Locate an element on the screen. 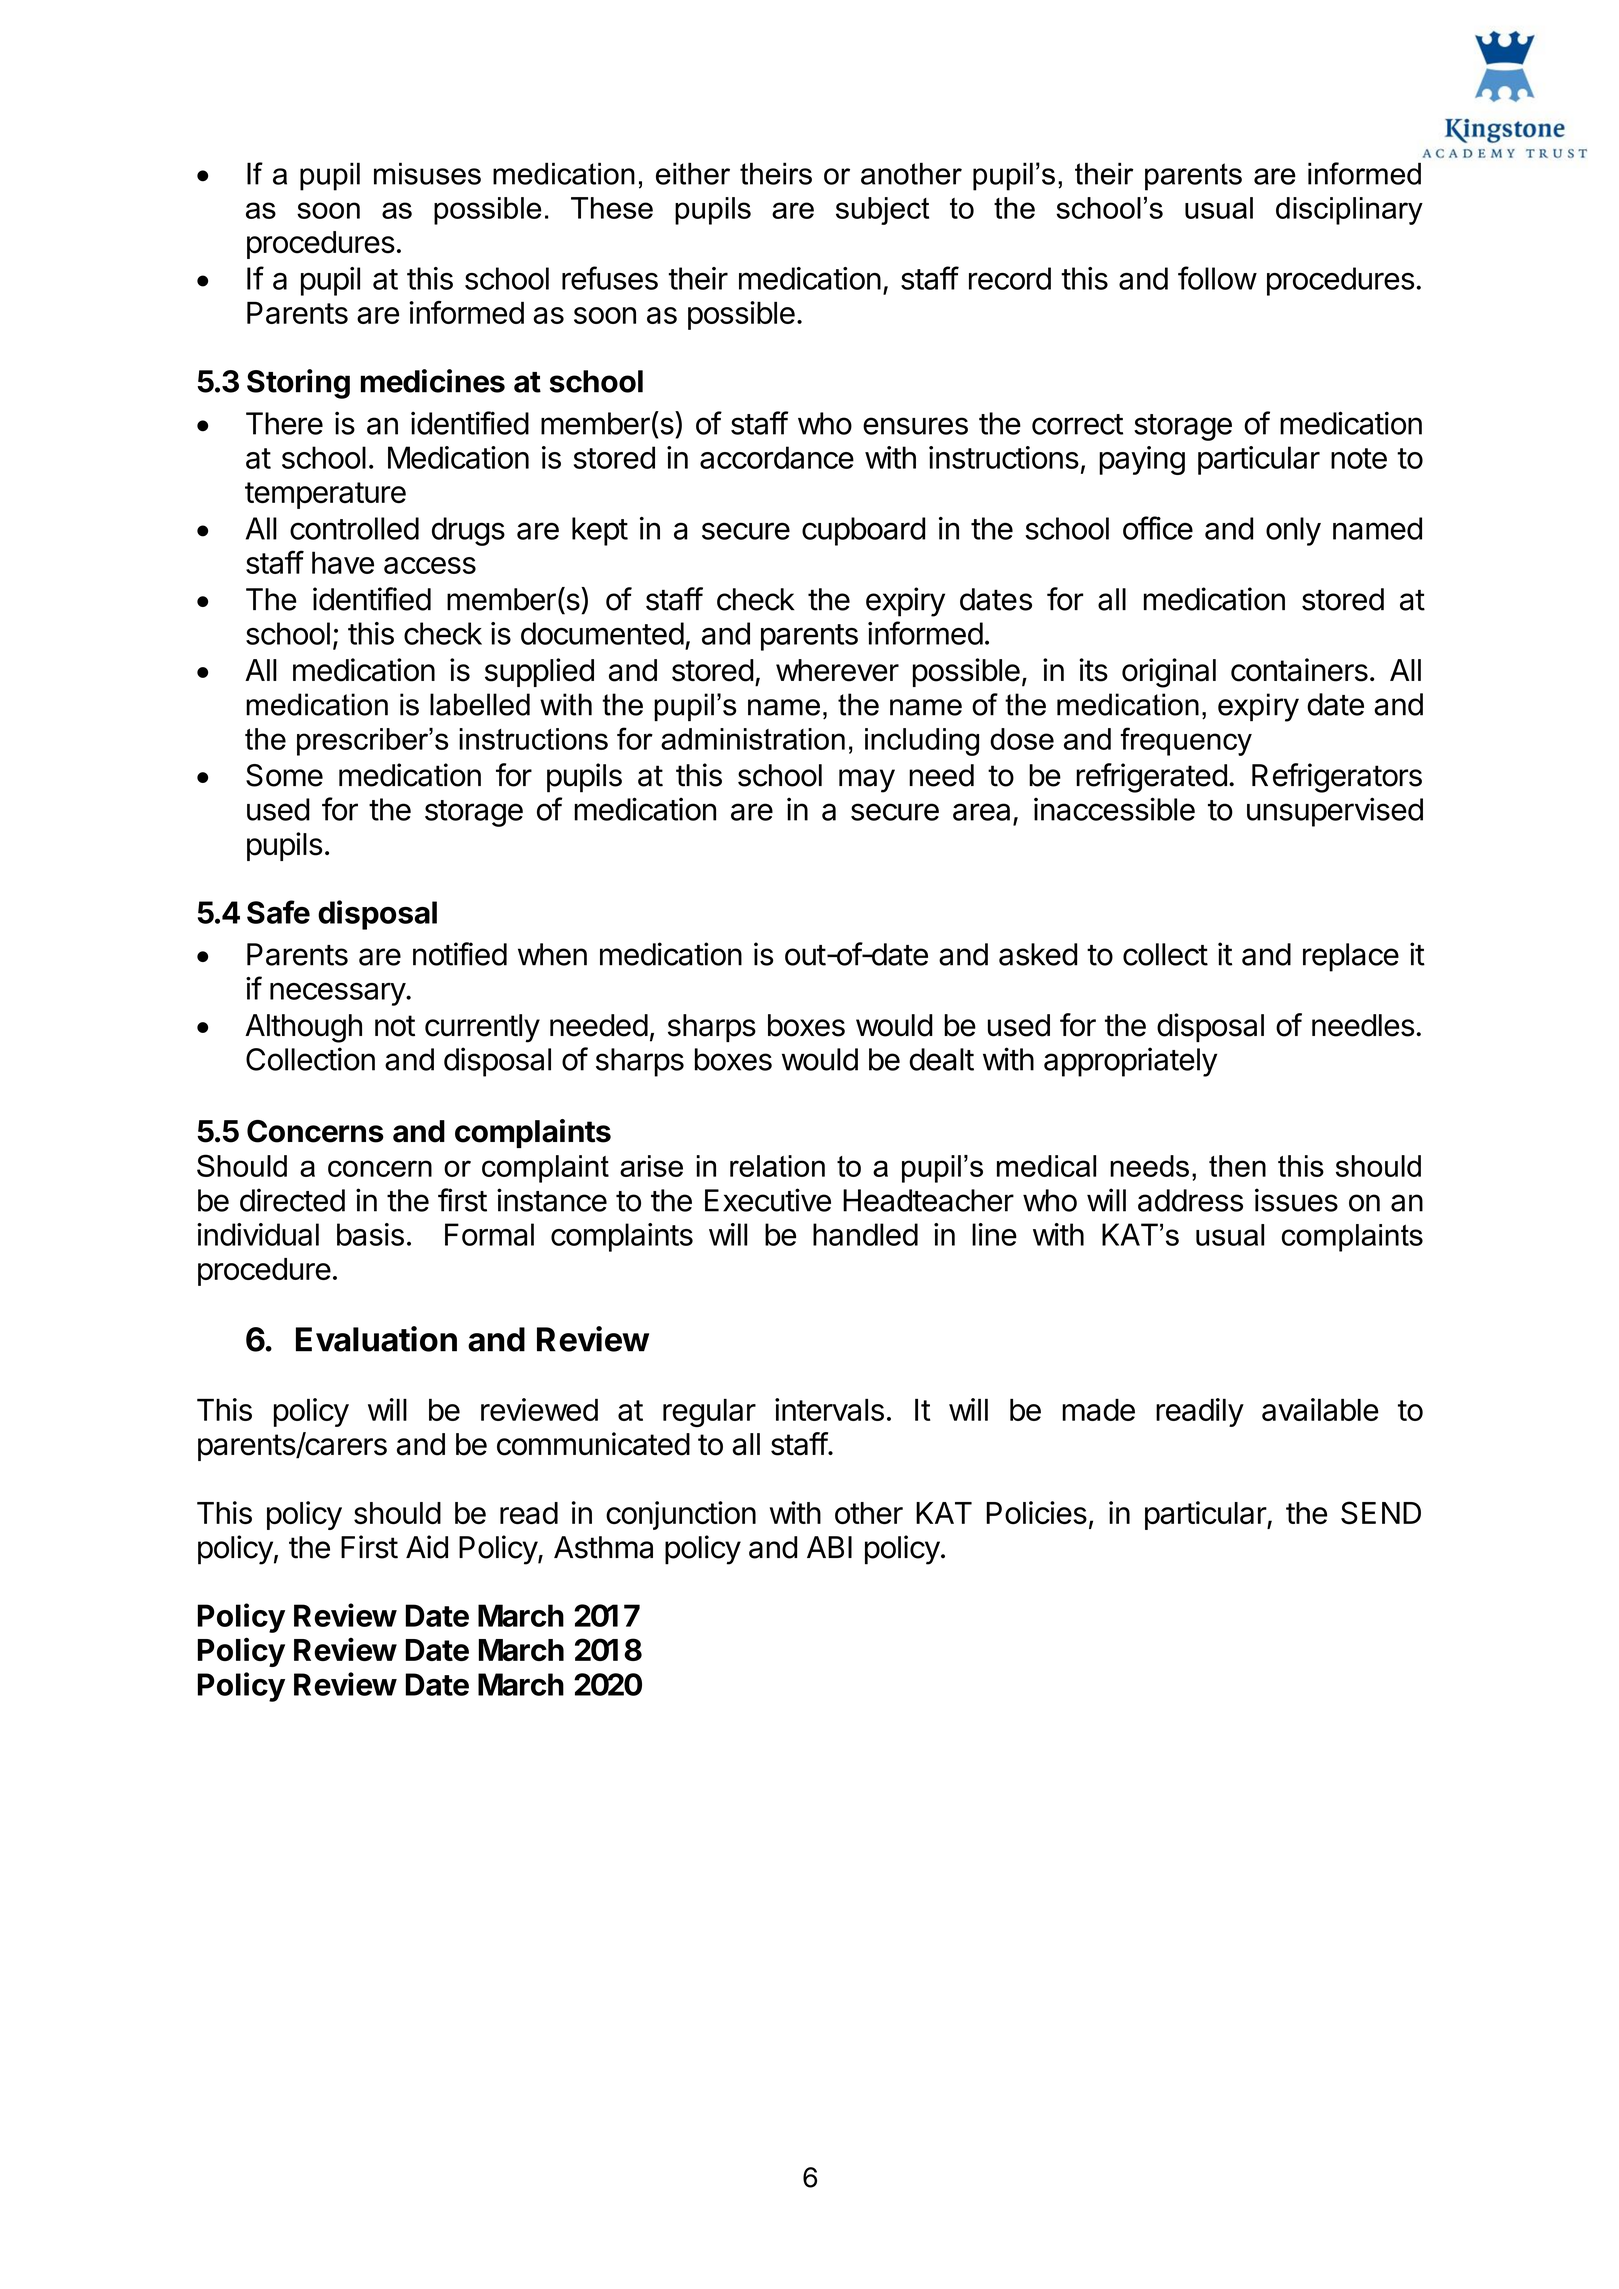 The width and height of the screenshot is (1619, 2289). issues is located at coordinates (1296, 1200).
